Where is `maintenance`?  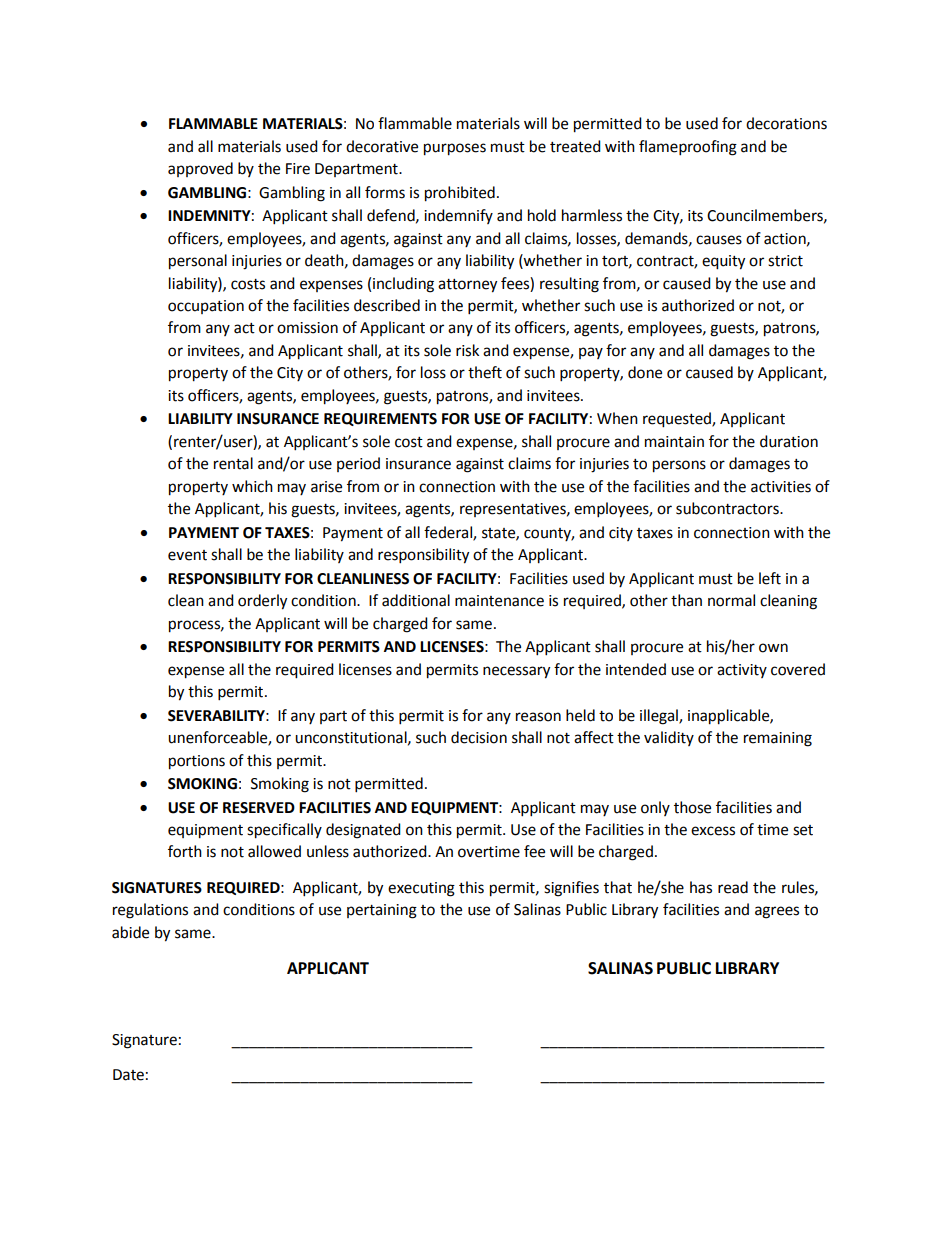
maintenance is located at coordinates (499, 601).
